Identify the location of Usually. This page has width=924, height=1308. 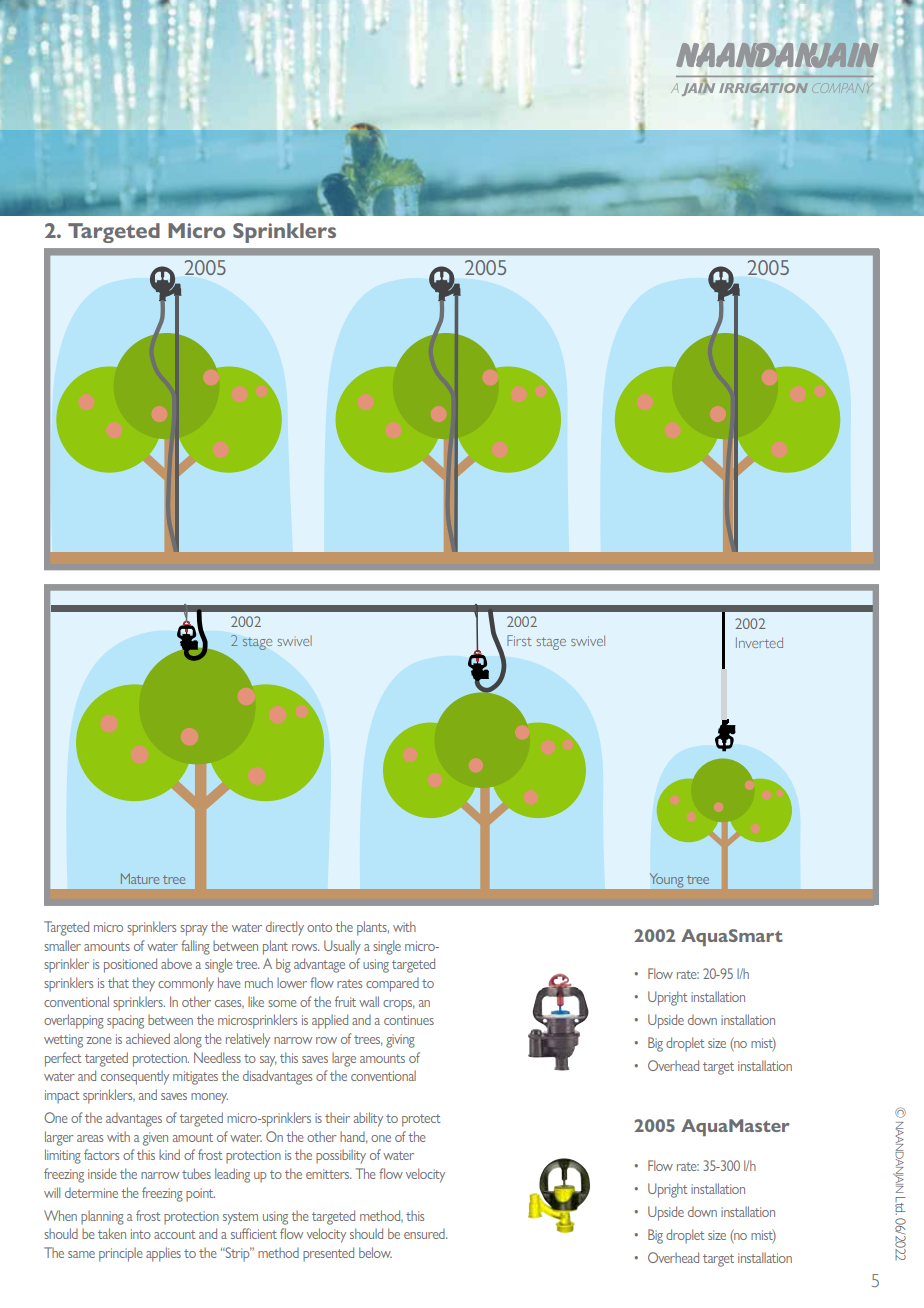
(342, 947).
